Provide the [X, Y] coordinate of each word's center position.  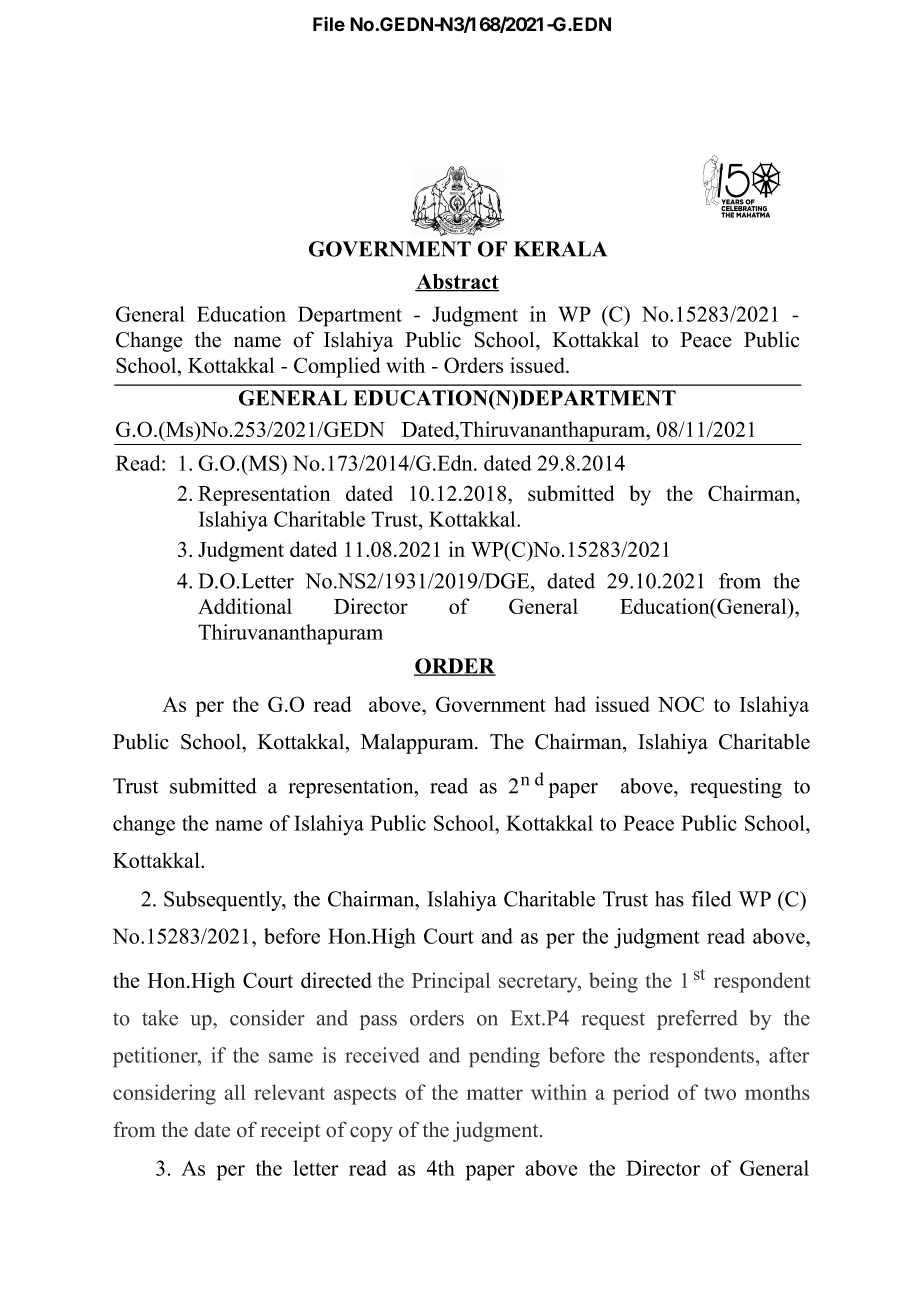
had [570, 704]
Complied [337, 367]
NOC [681, 704]
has [669, 899]
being [613, 982]
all [235, 1092]
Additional [245, 606]
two [720, 1093]
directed [336, 980]
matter [494, 1093]
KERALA [560, 249]
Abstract [457, 283]
